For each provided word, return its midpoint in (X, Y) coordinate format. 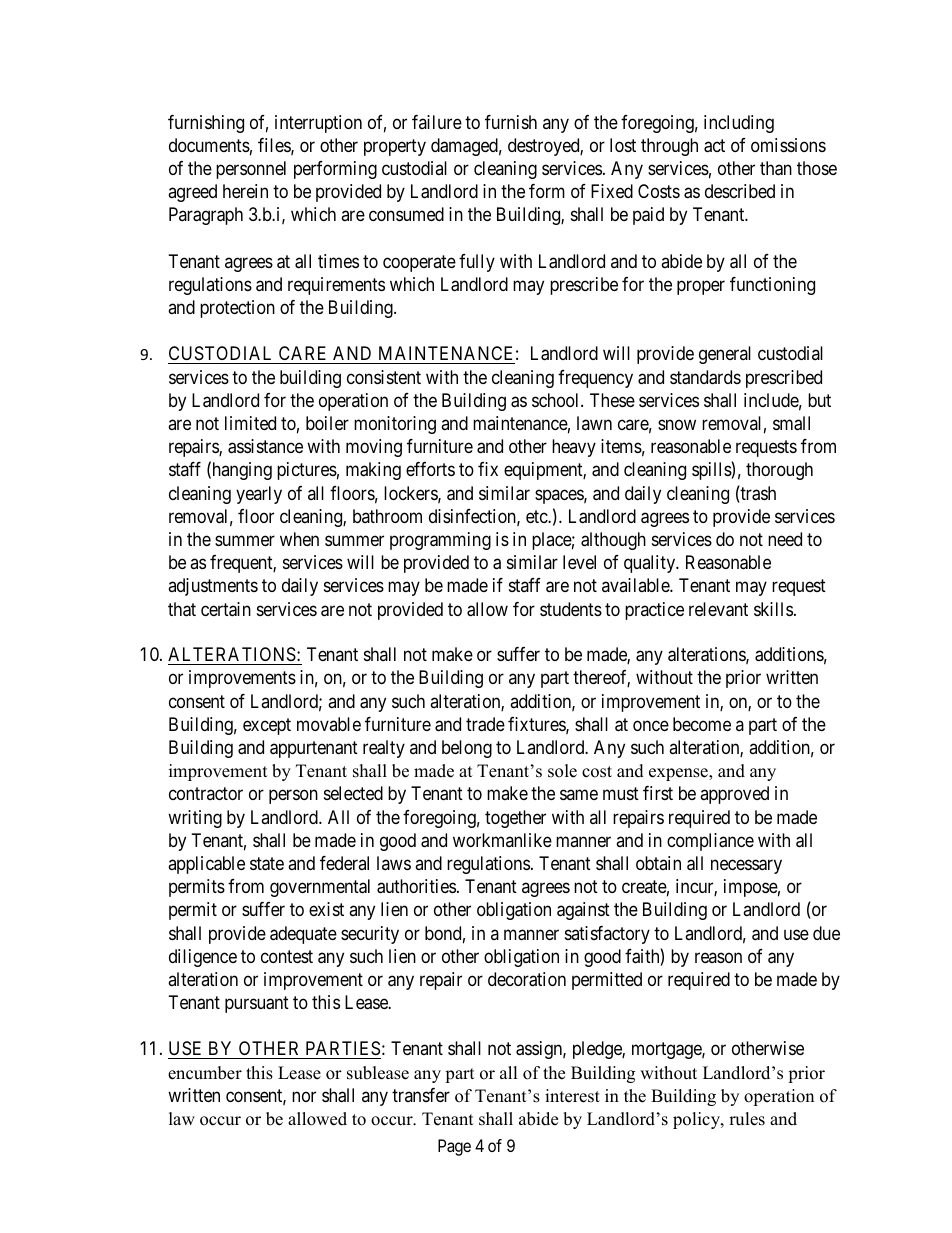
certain (226, 609)
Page (454, 1147)
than (776, 168)
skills (773, 609)
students (571, 609)
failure (437, 122)
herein (245, 191)
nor (304, 1096)
